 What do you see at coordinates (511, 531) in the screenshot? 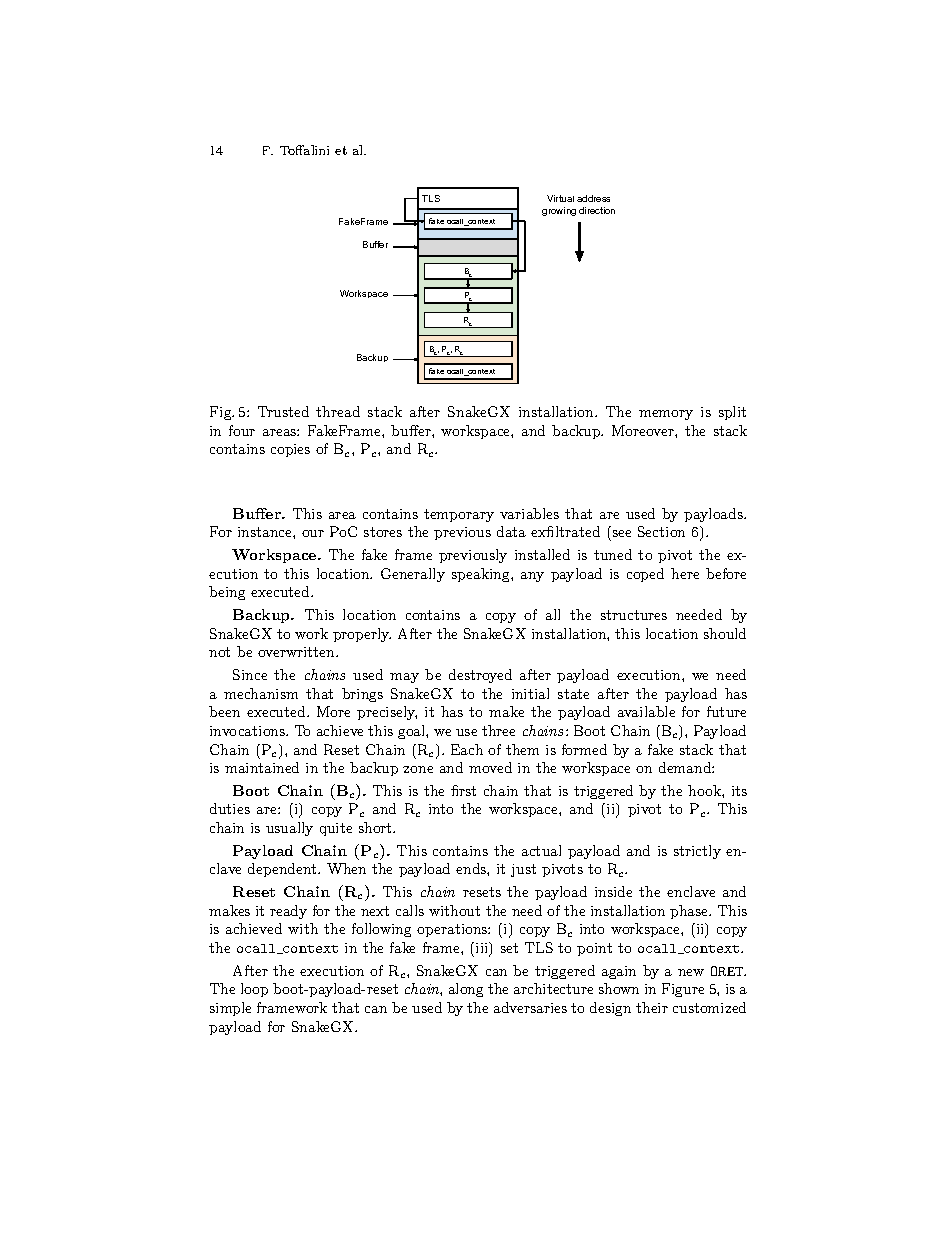
I see `data` at bounding box center [511, 531].
